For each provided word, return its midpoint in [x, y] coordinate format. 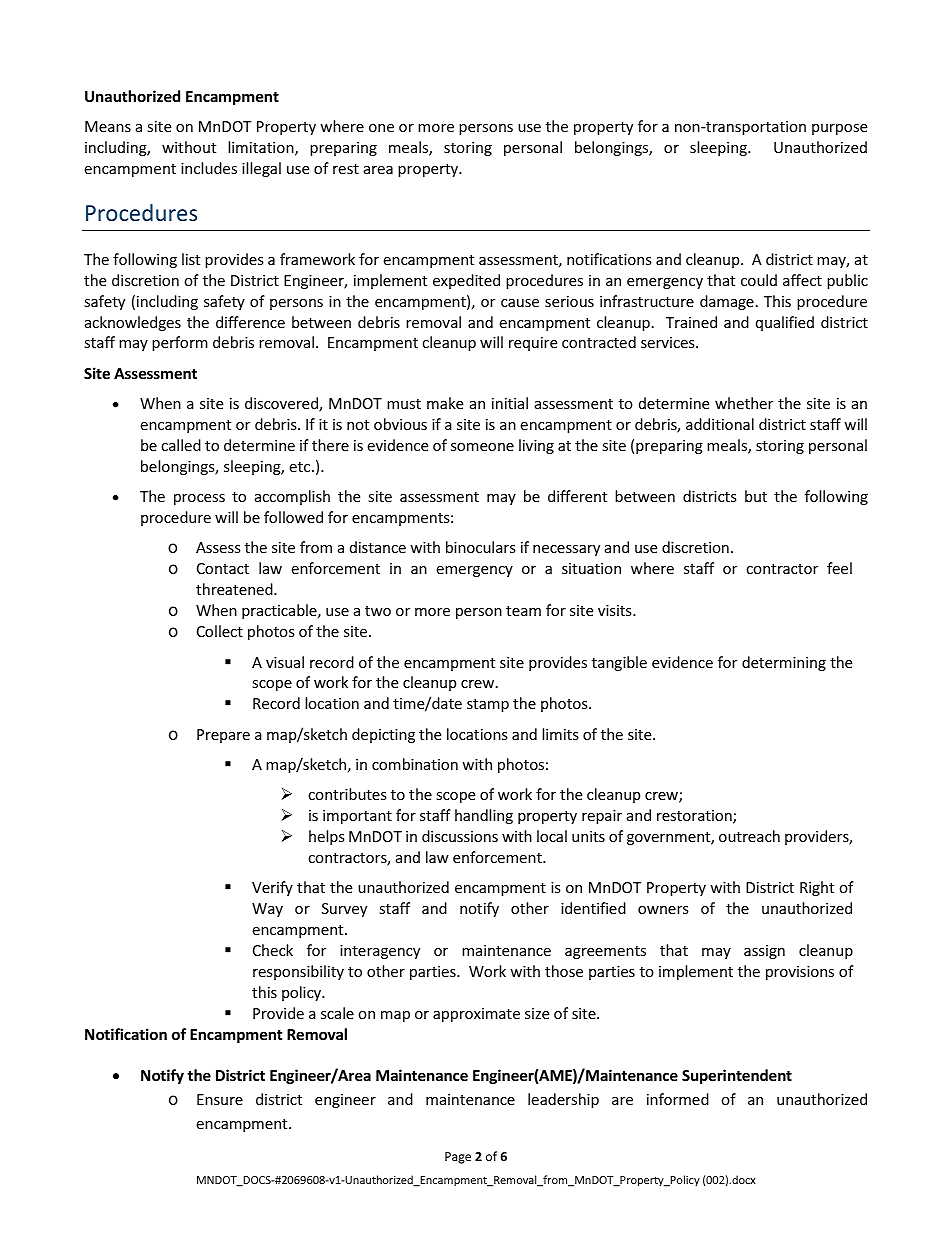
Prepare [223, 736]
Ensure [220, 1099]
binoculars [481, 547]
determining [784, 663]
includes [209, 168]
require [533, 344]
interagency [380, 952]
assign [764, 952]
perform [180, 343]
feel [839, 568]
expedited [466, 281]
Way [267, 910]
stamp [488, 705]
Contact [223, 568]
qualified [785, 323]
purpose [839, 129]
